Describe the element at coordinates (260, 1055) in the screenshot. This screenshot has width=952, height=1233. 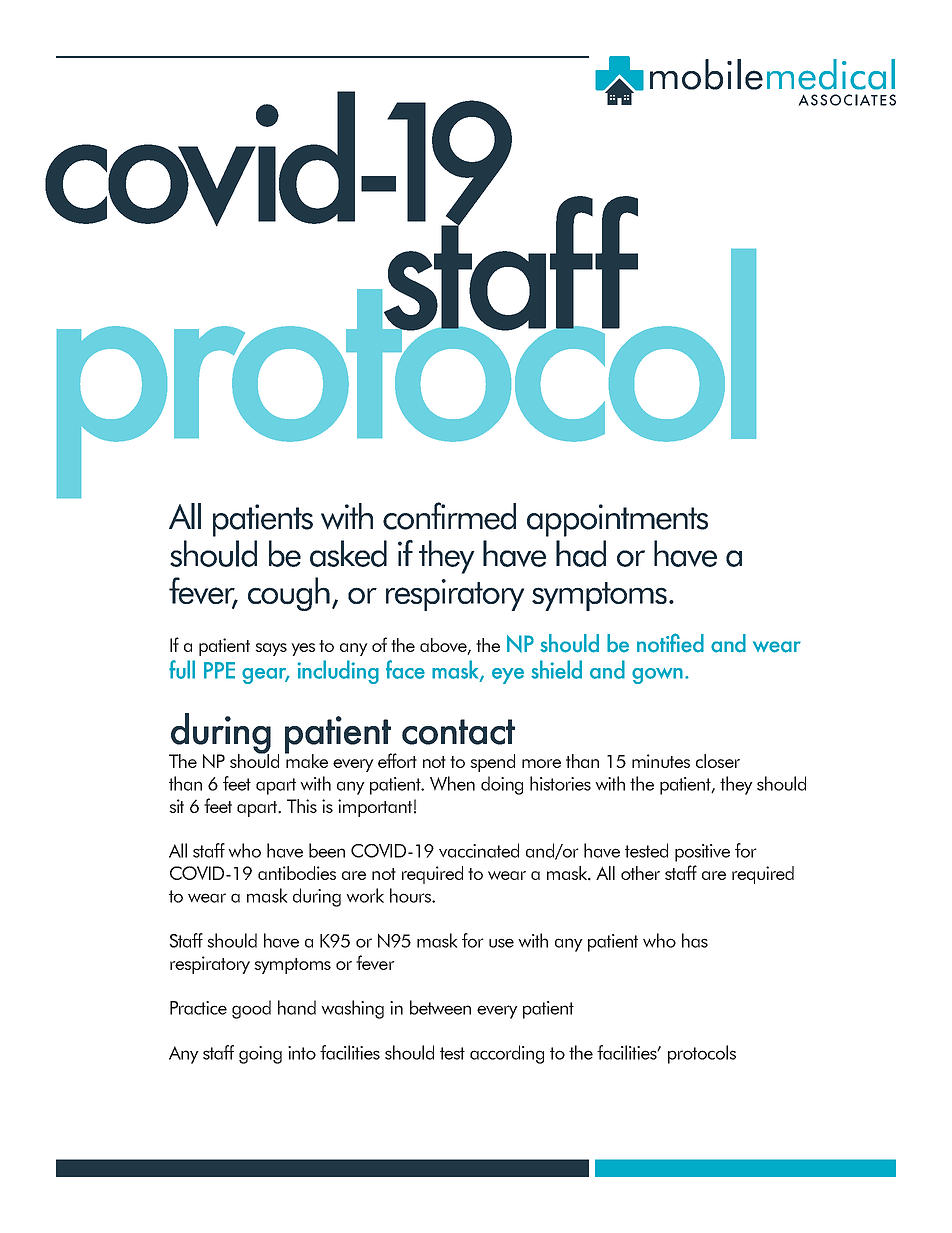
I see `going` at that location.
